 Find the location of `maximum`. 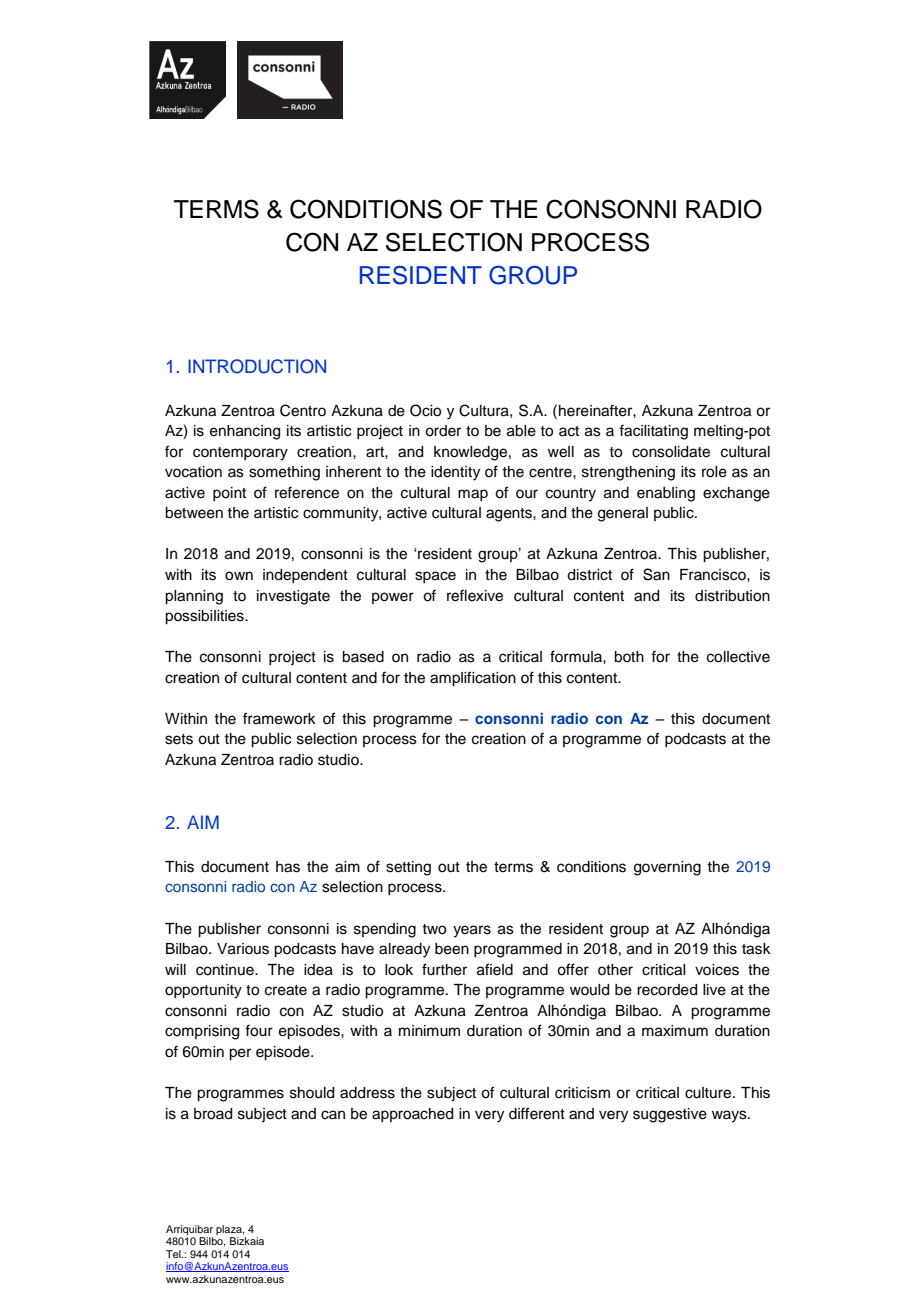

maximum is located at coordinates (675, 1031).
